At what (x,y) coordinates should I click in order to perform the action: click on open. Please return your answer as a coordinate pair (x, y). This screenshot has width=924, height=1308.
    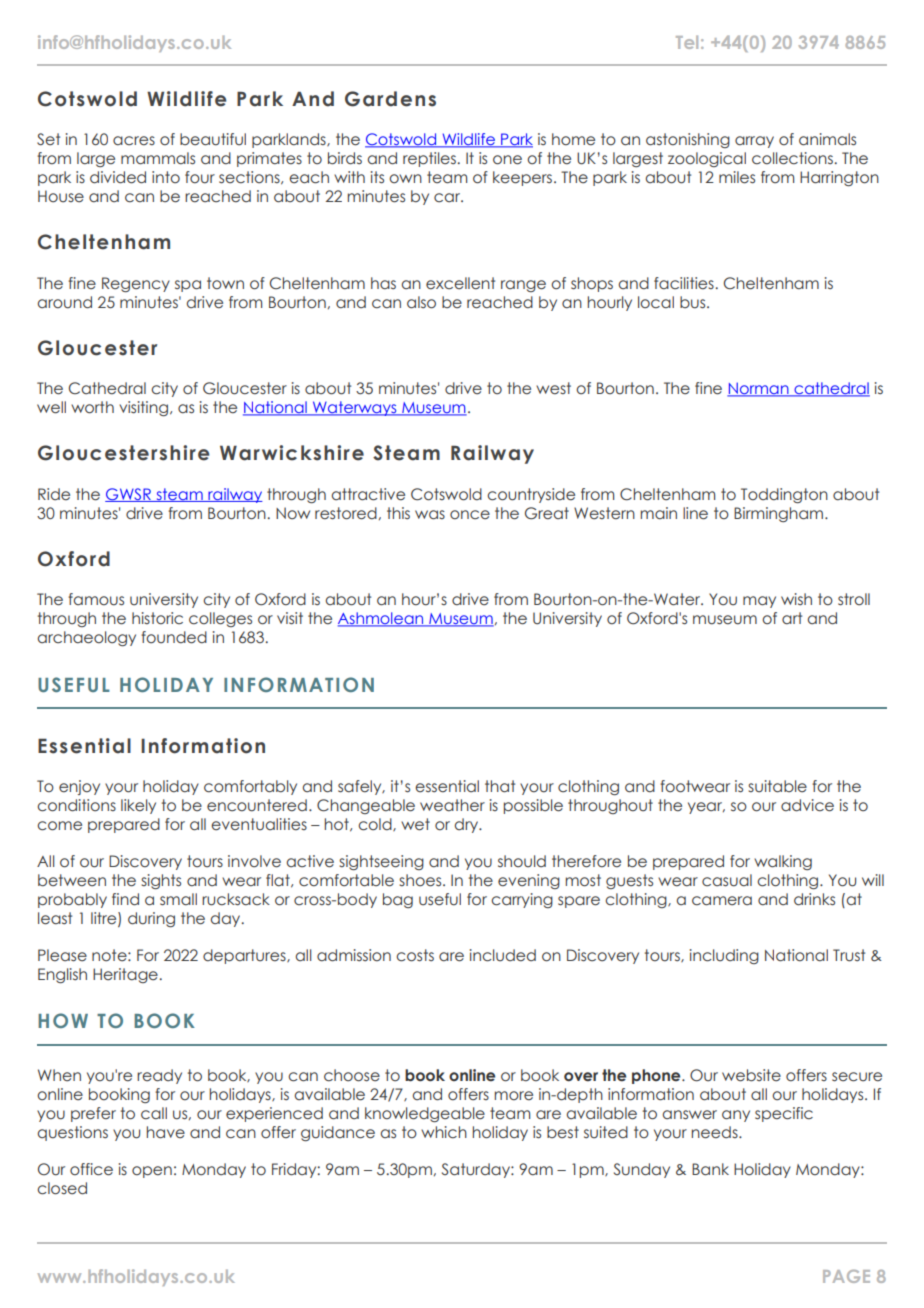
    Looking at the image, I should click on (152, 1172).
